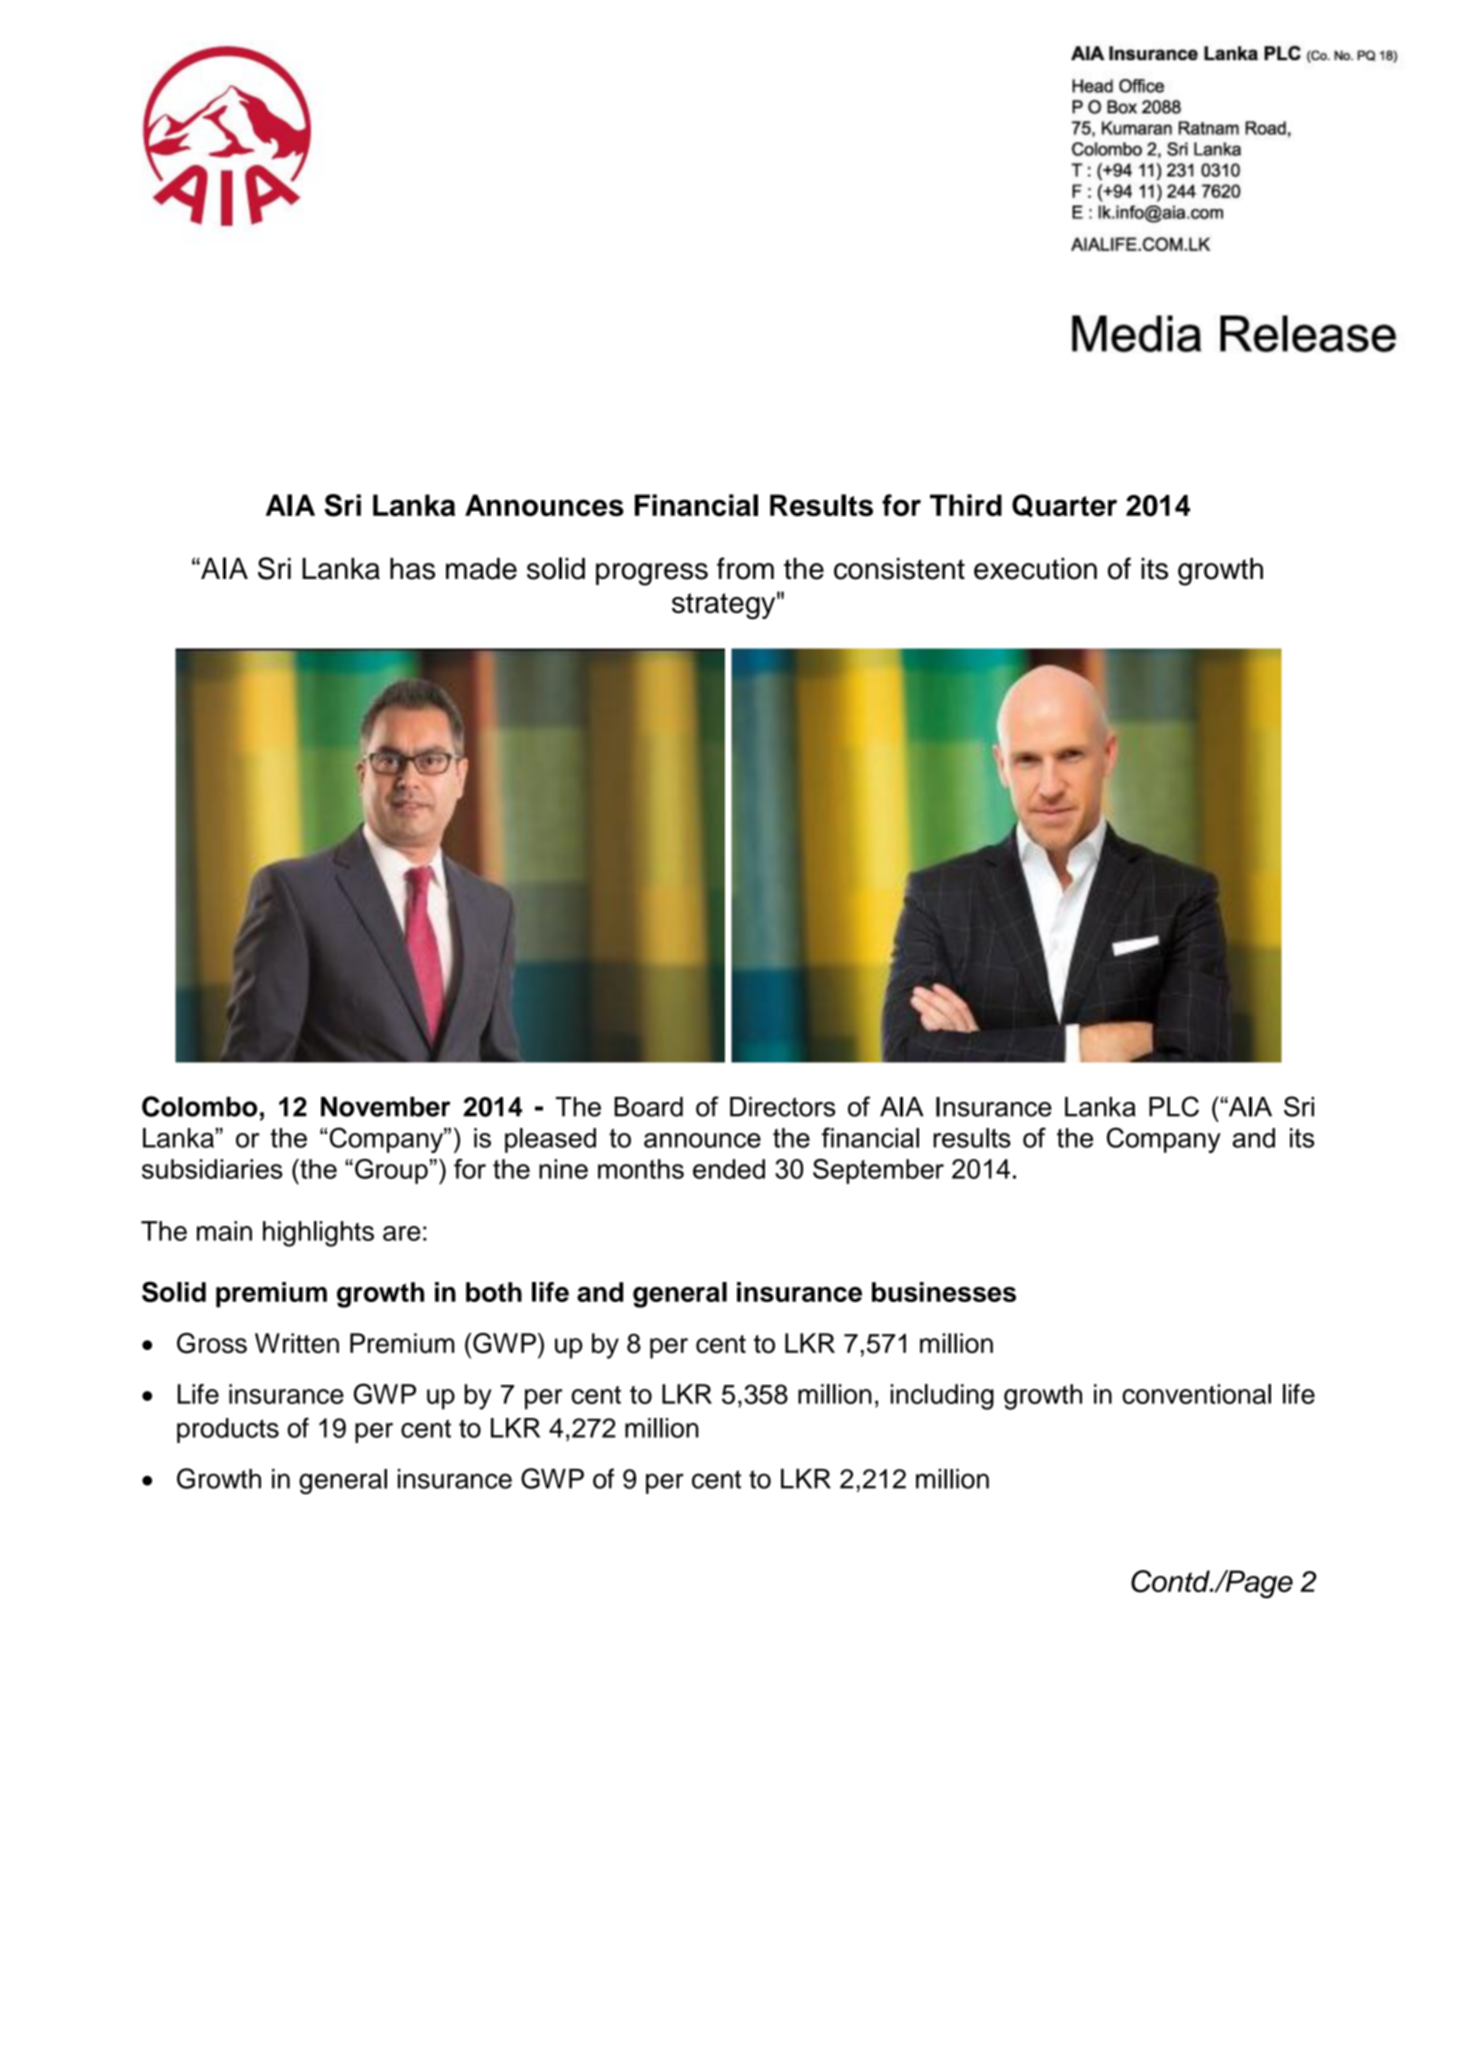  I want to click on has, so click(412, 569).
